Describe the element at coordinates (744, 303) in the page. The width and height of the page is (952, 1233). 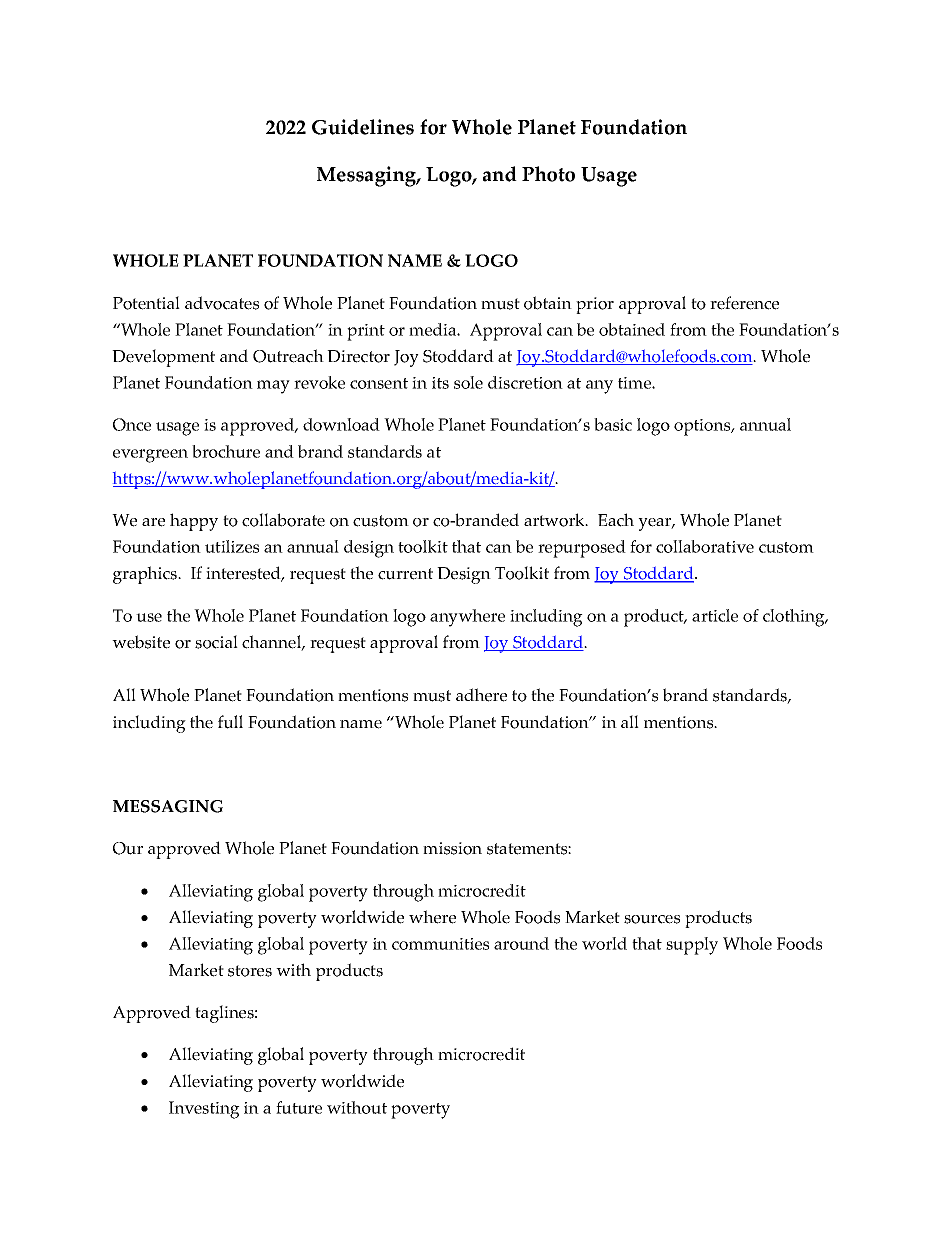
I see `reference` at that location.
